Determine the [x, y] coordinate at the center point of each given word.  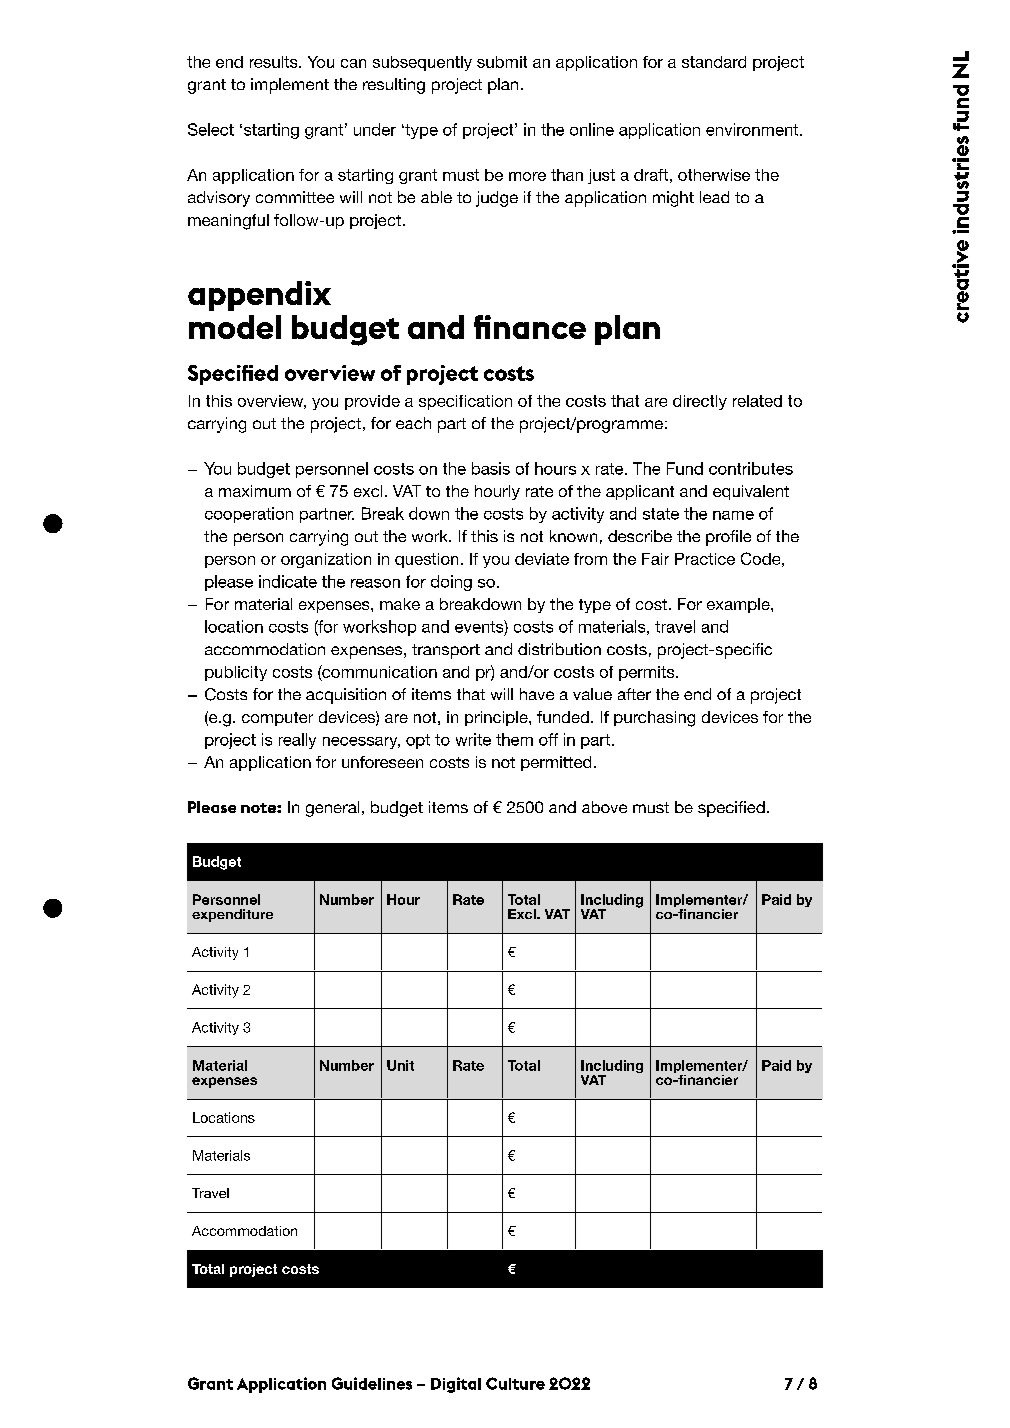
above [604, 807]
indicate [288, 581]
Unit [400, 1065]
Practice [705, 559]
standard [714, 62]
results [275, 62]
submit [502, 62]
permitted [556, 763]
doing [451, 583]
